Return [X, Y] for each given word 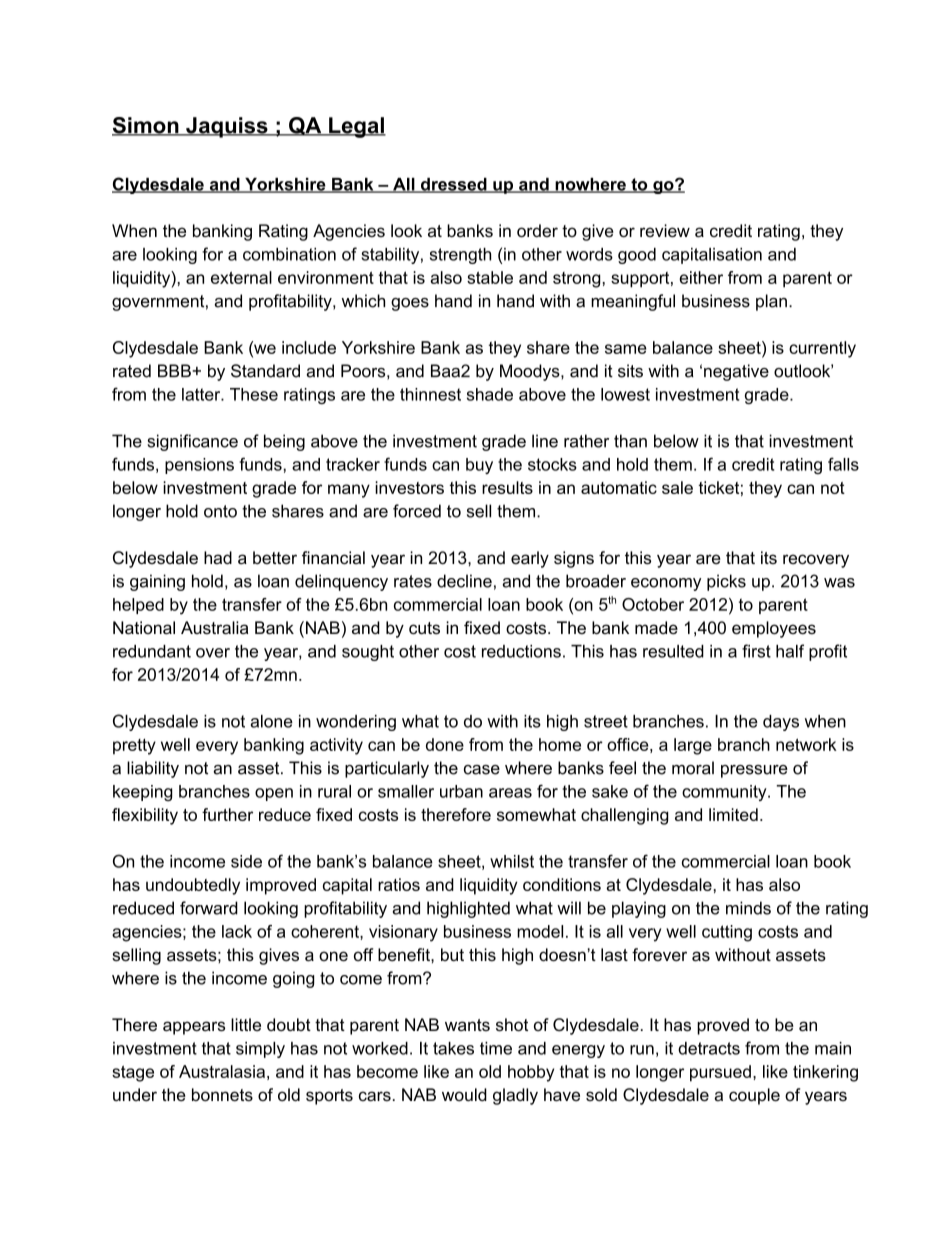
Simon [146, 126]
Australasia [222, 1071]
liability [153, 769]
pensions [199, 466]
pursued [720, 1073]
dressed [454, 185]
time [496, 1048]
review [665, 230]
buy [479, 466]
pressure [754, 771]
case [482, 770]
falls [843, 464]
